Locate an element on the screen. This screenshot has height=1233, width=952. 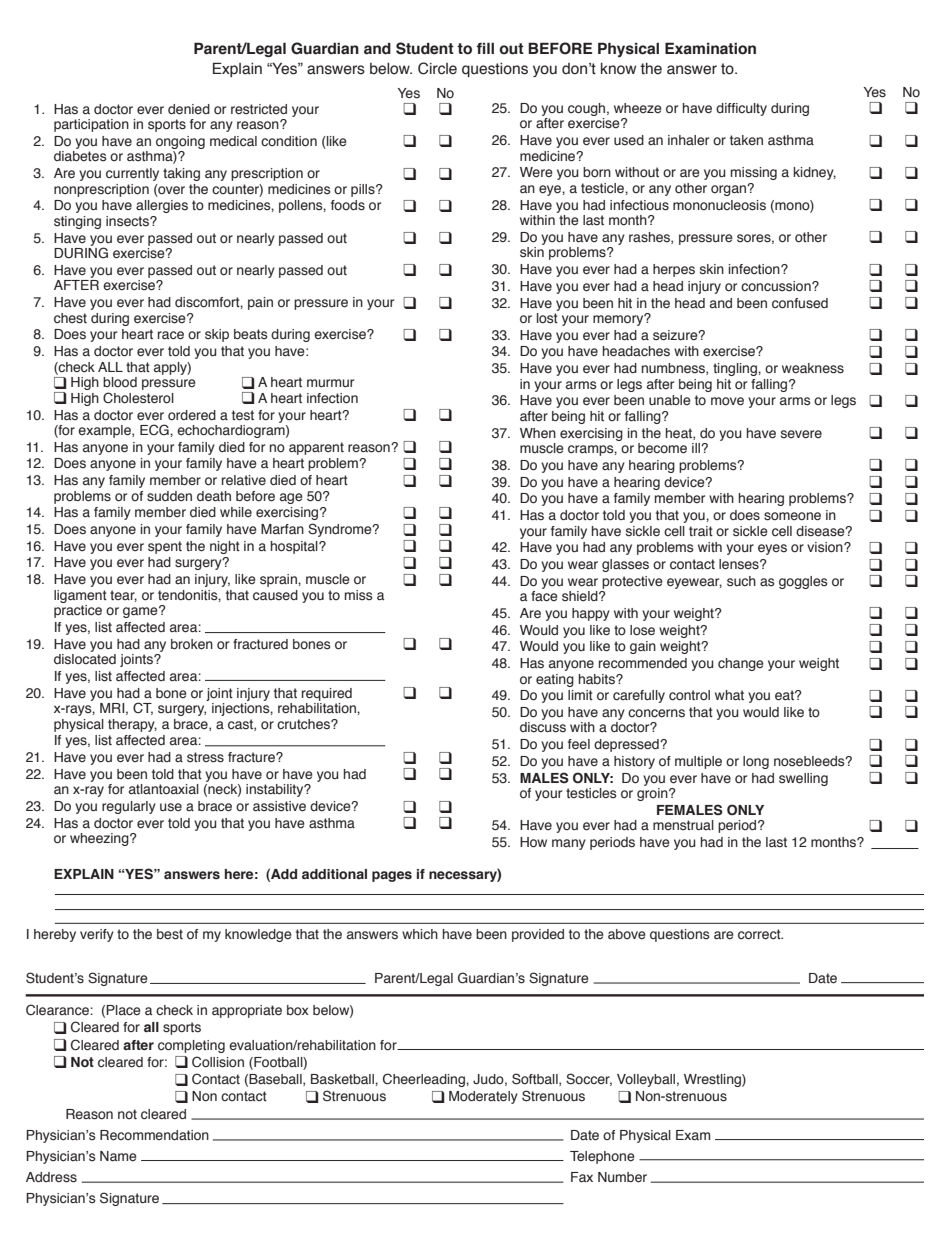
ECG is located at coordinates (155, 429).
